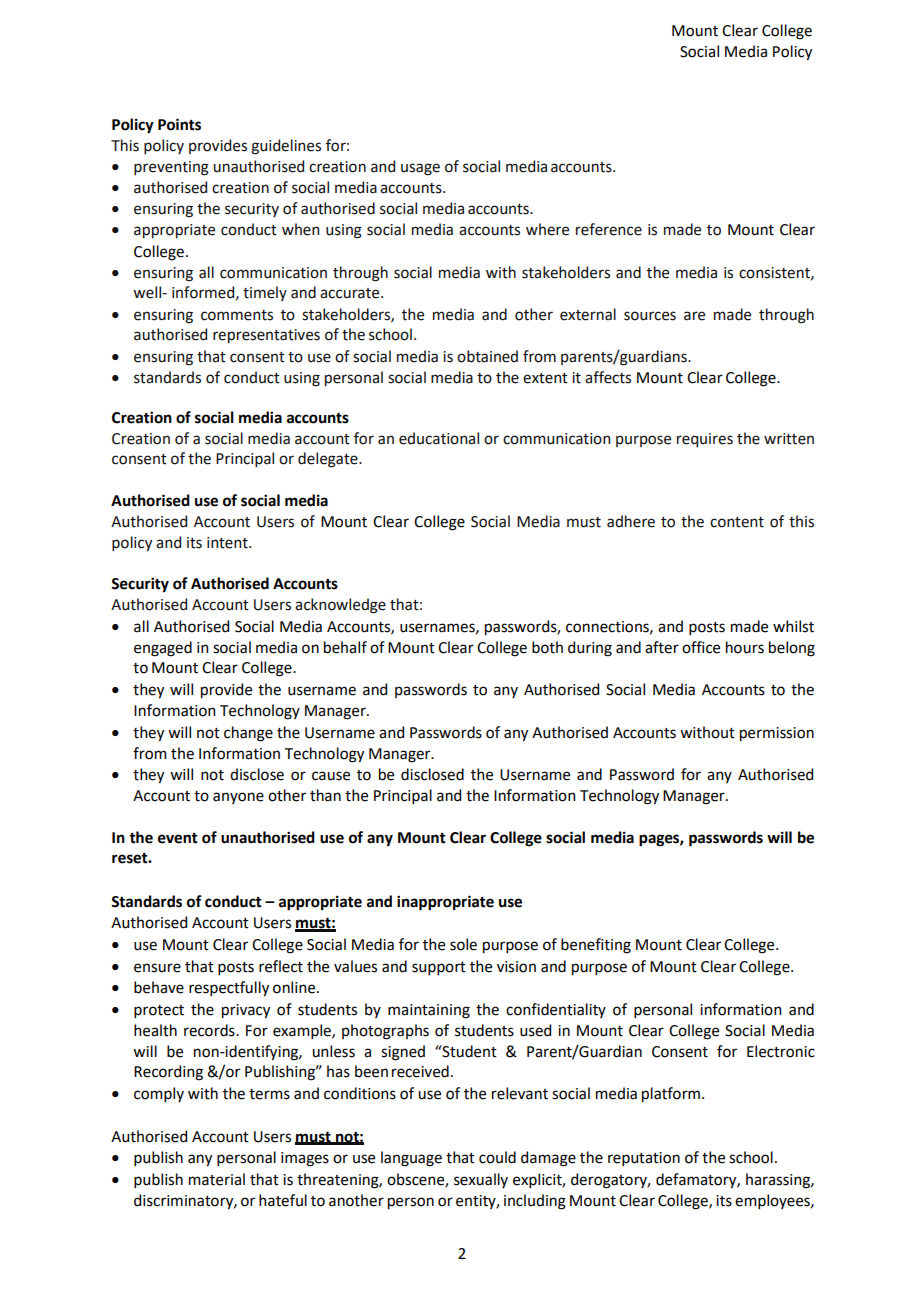  Describe the element at coordinates (420, 169) in the document. I see `usage` at that location.
